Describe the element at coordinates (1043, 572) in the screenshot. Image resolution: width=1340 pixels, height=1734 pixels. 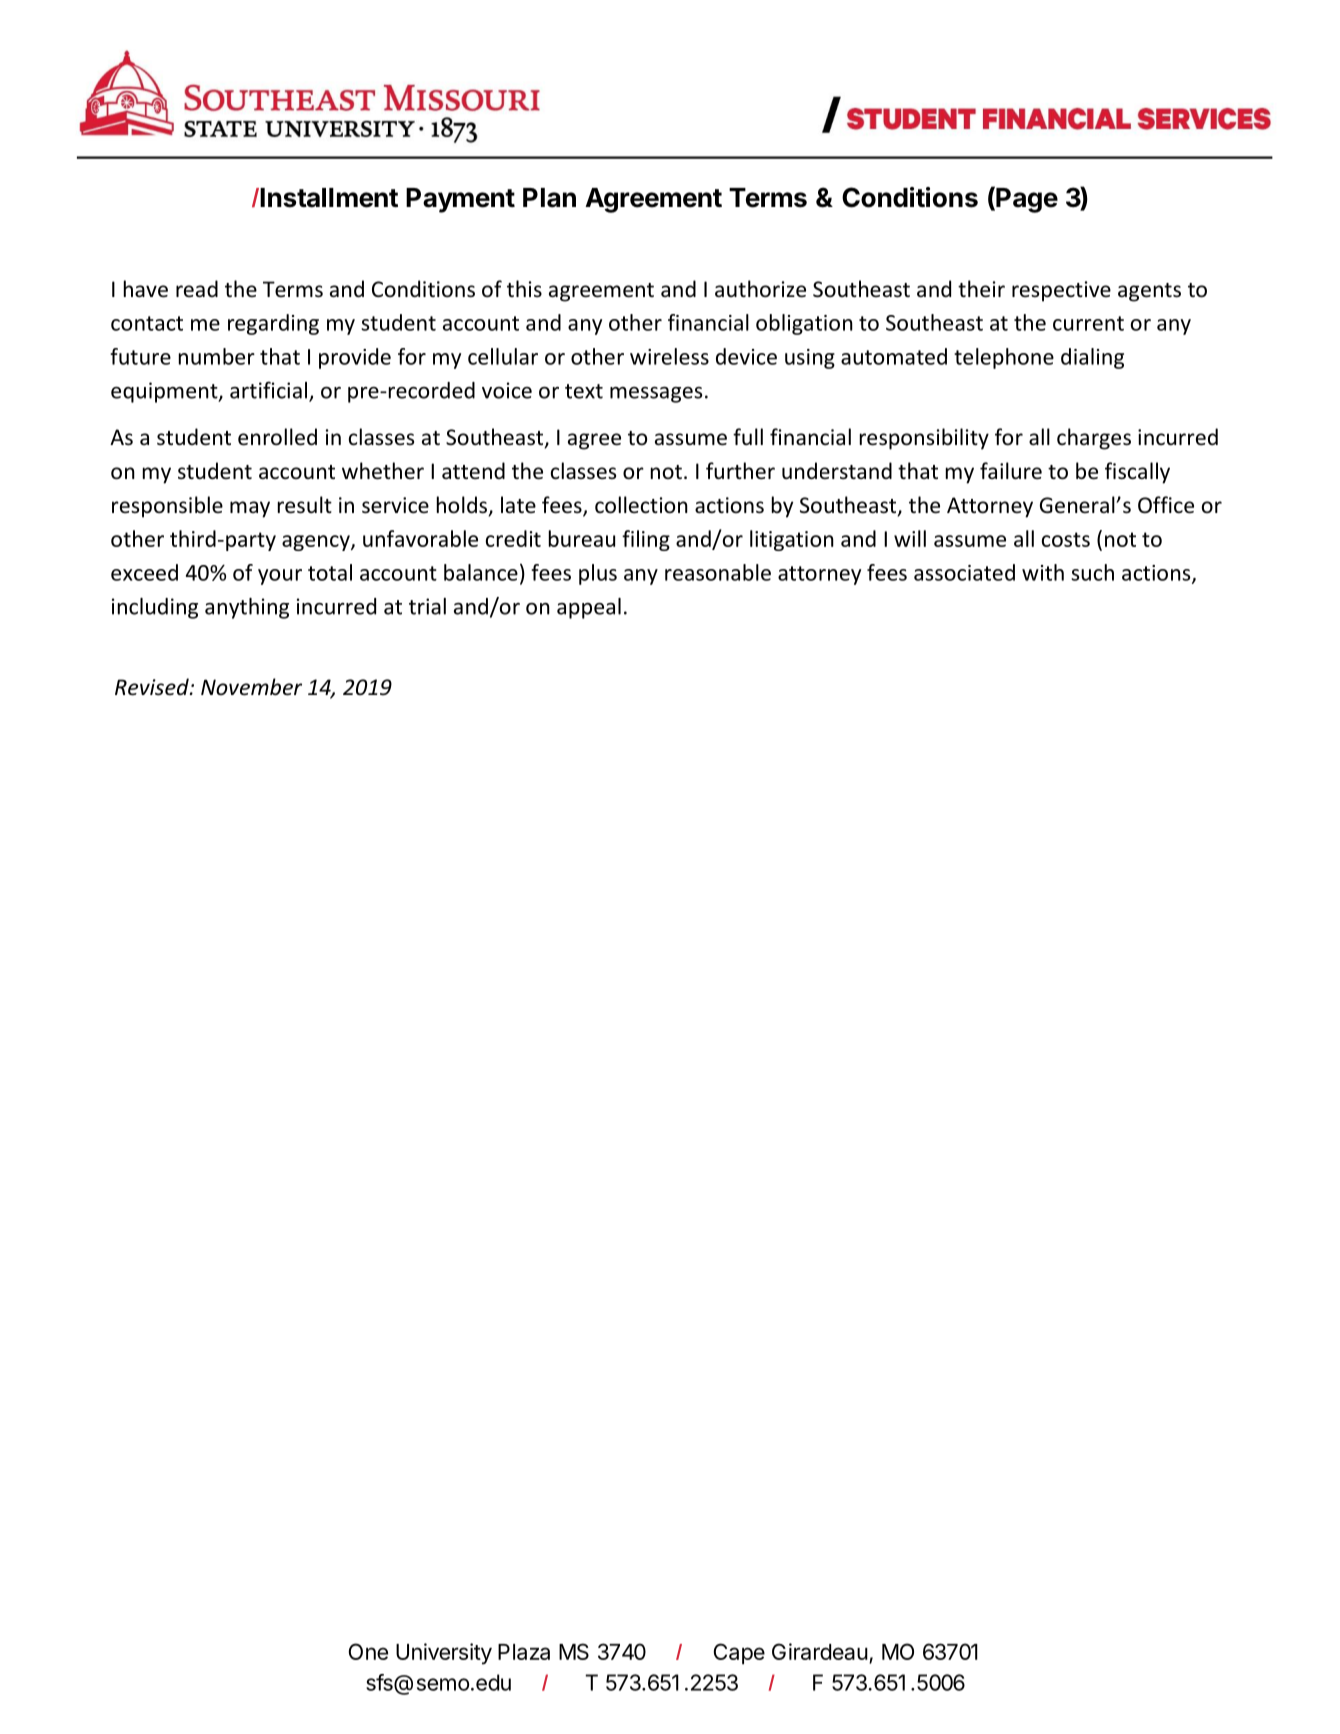
I see `with` at that location.
